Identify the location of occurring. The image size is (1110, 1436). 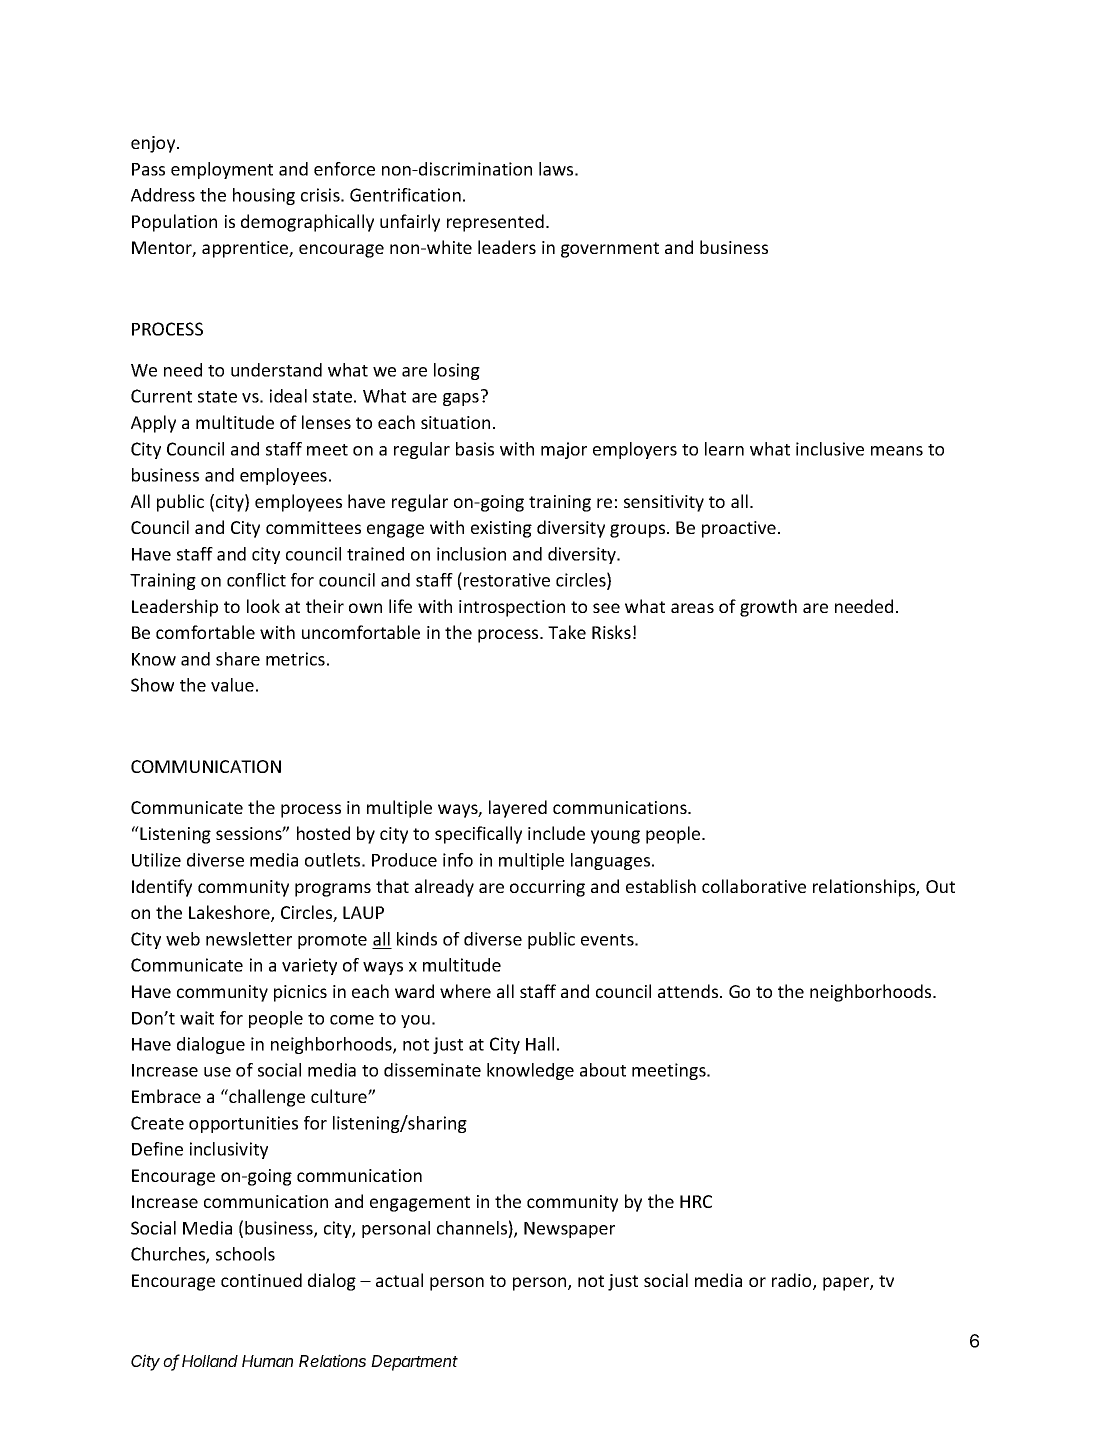
(547, 888).
